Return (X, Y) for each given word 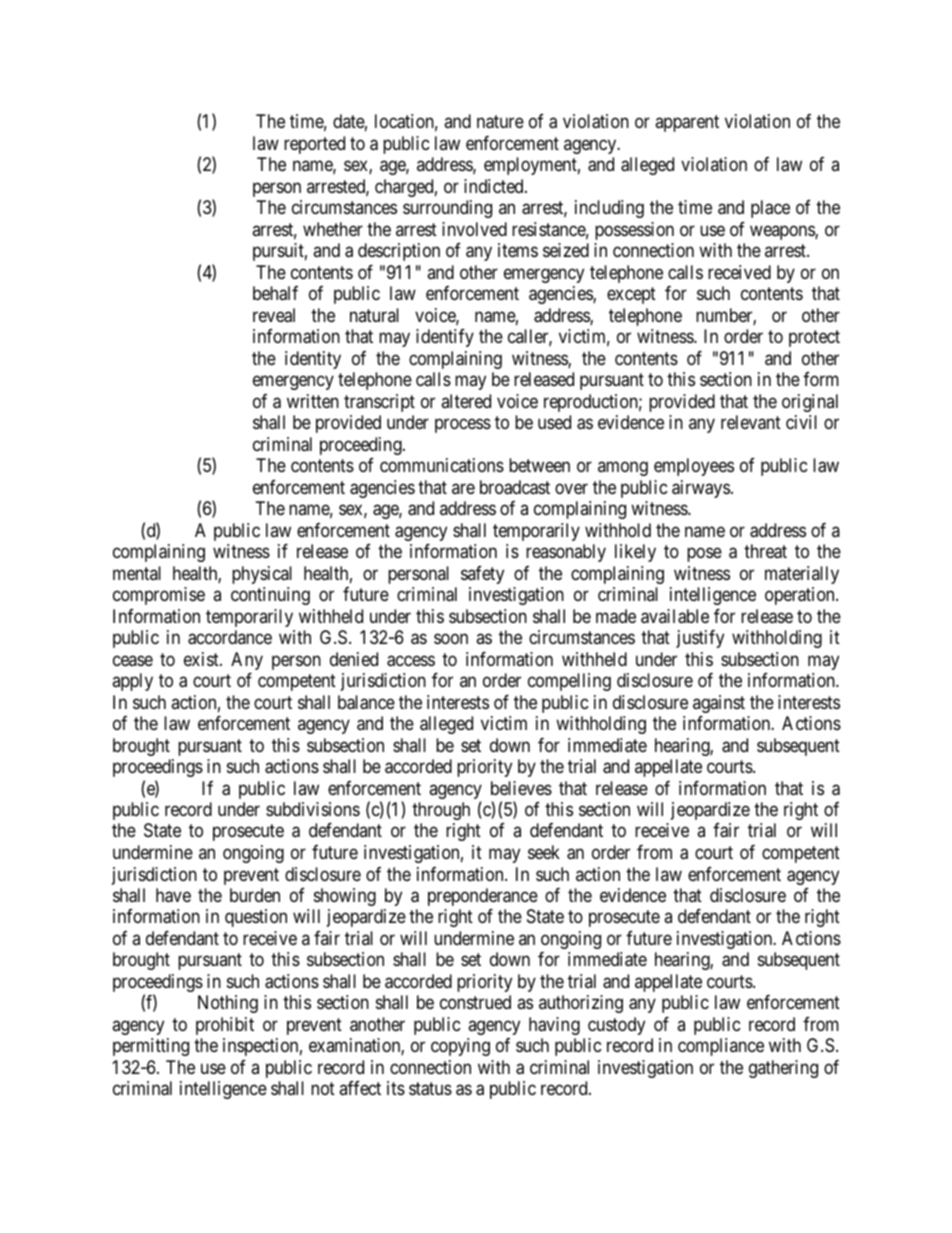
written (313, 401)
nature (500, 122)
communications (442, 465)
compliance (721, 1047)
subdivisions (313, 809)
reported (314, 145)
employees (694, 467)
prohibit (225, 1026)
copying (460, 1047)
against (719, 704)
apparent (687, 124)
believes (521, 788)
